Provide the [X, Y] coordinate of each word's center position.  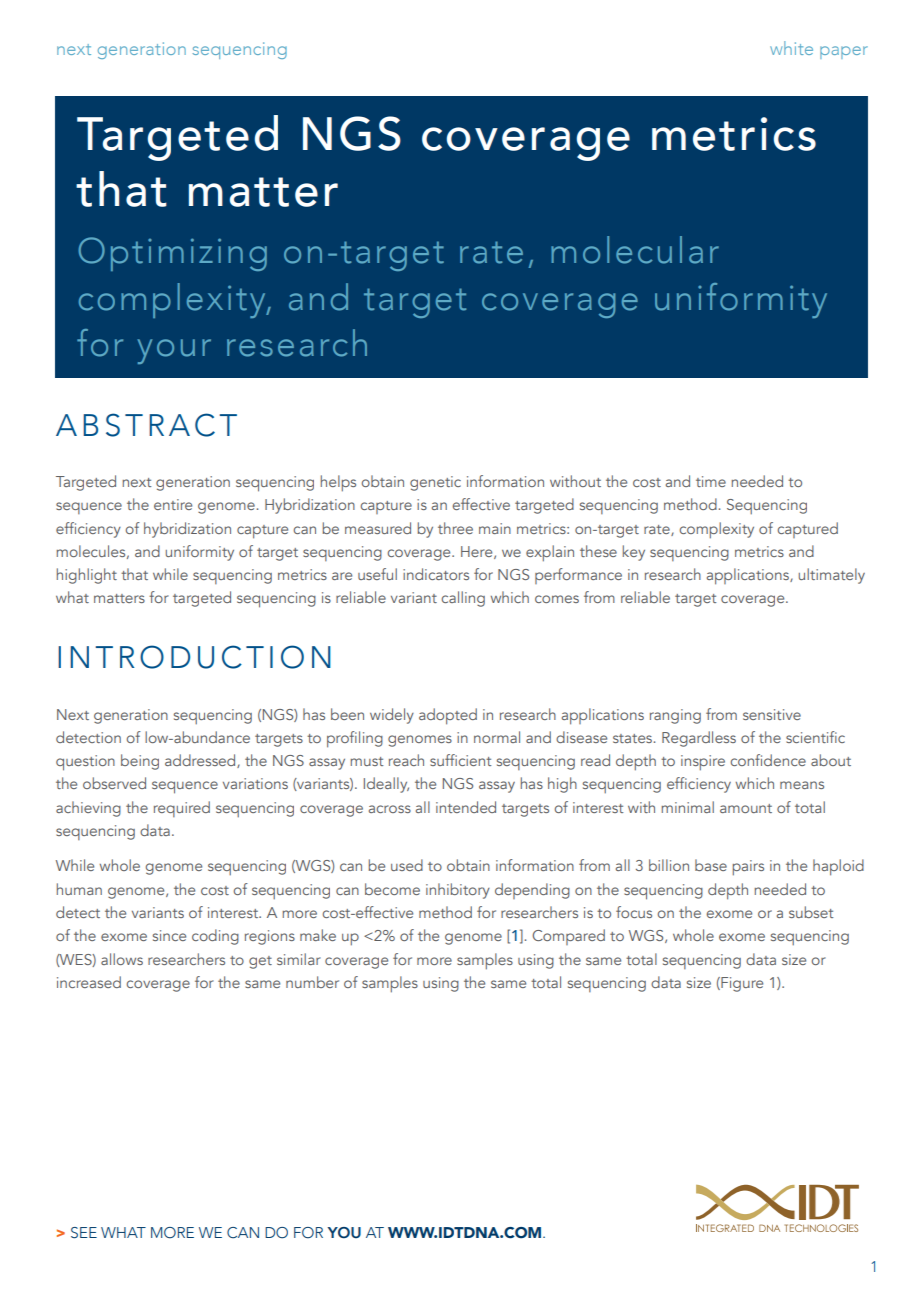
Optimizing [172, 254]
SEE [84, 1233]
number [312, 982]
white [791, 48]
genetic [435, 483]
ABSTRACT [146, 425]
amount [746, 808]
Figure [741, 984]
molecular [635, 250]
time [711, 481]
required [182, 809]
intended [466, 807]
